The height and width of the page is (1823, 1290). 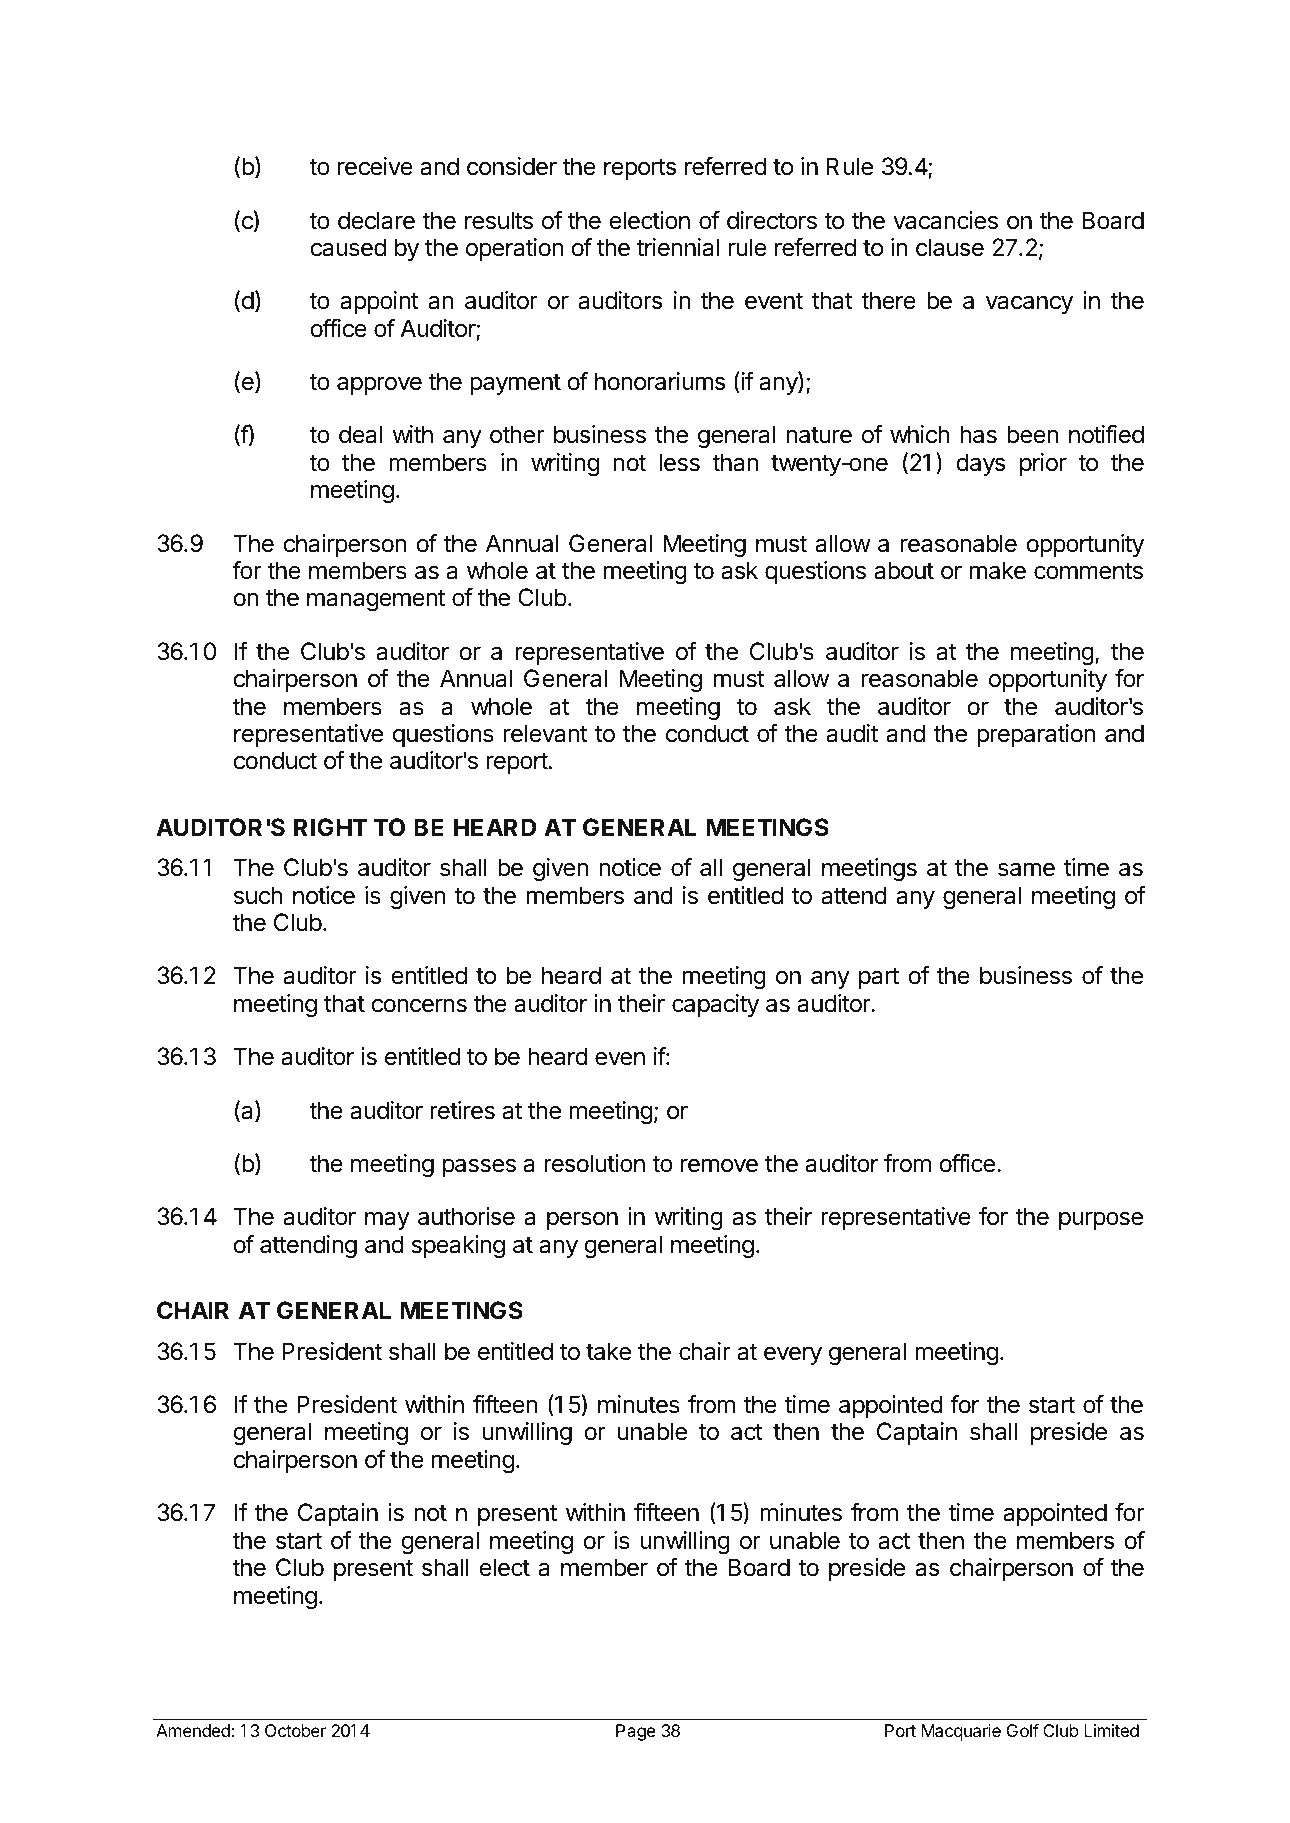 What do you see at coordinates (295, 1730) in the page?
I see `October` at bounding box center [295, 1730].
